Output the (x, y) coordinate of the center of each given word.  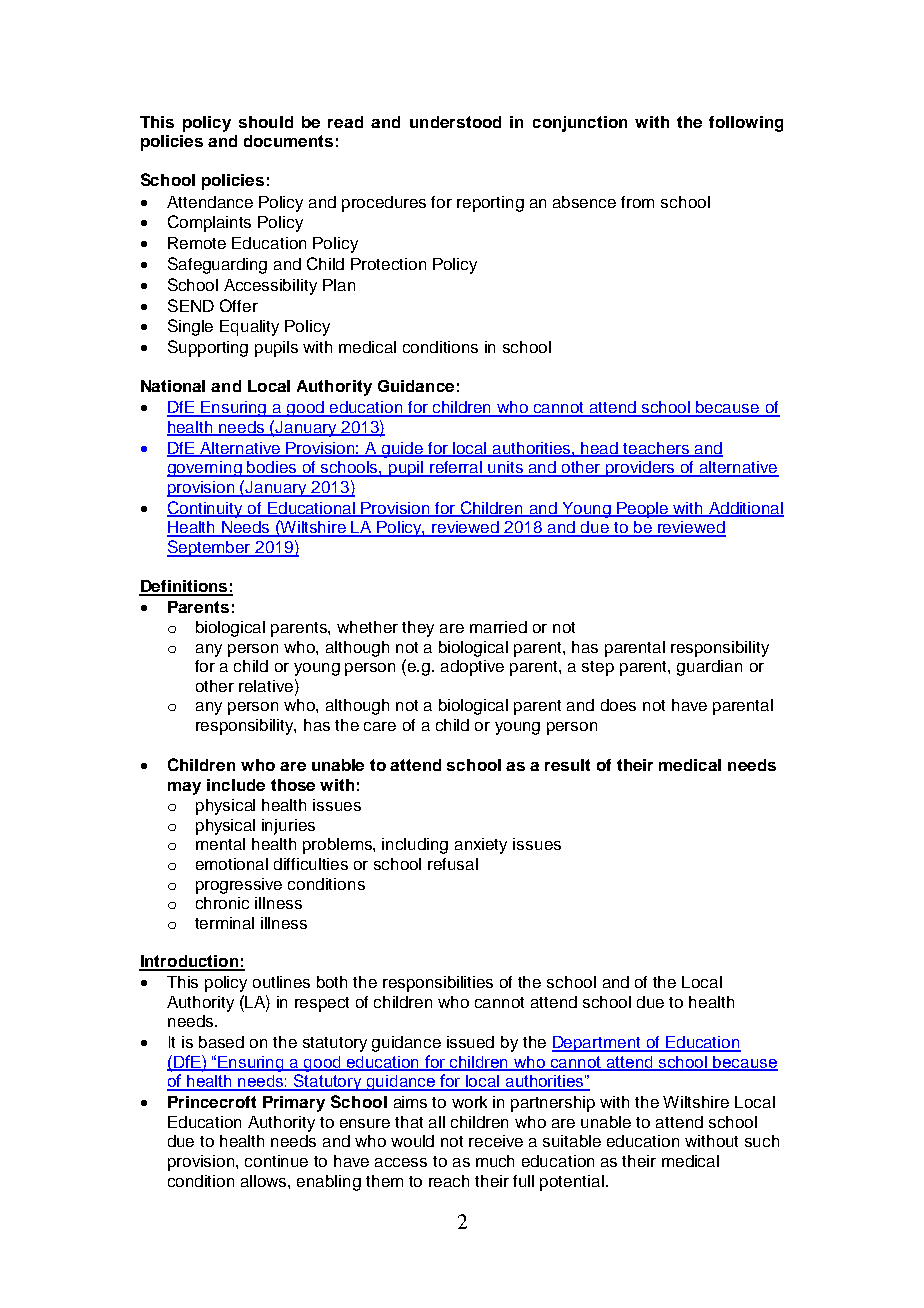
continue (276, 1161)
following (746, 124)
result (567, 765)
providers (641, 469)
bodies (273, 468)
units (506, 468)
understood (455, 122)
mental (220, 844)
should (266, 122)
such (762, 1141)
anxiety (481, 846)
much (495, 1161)
